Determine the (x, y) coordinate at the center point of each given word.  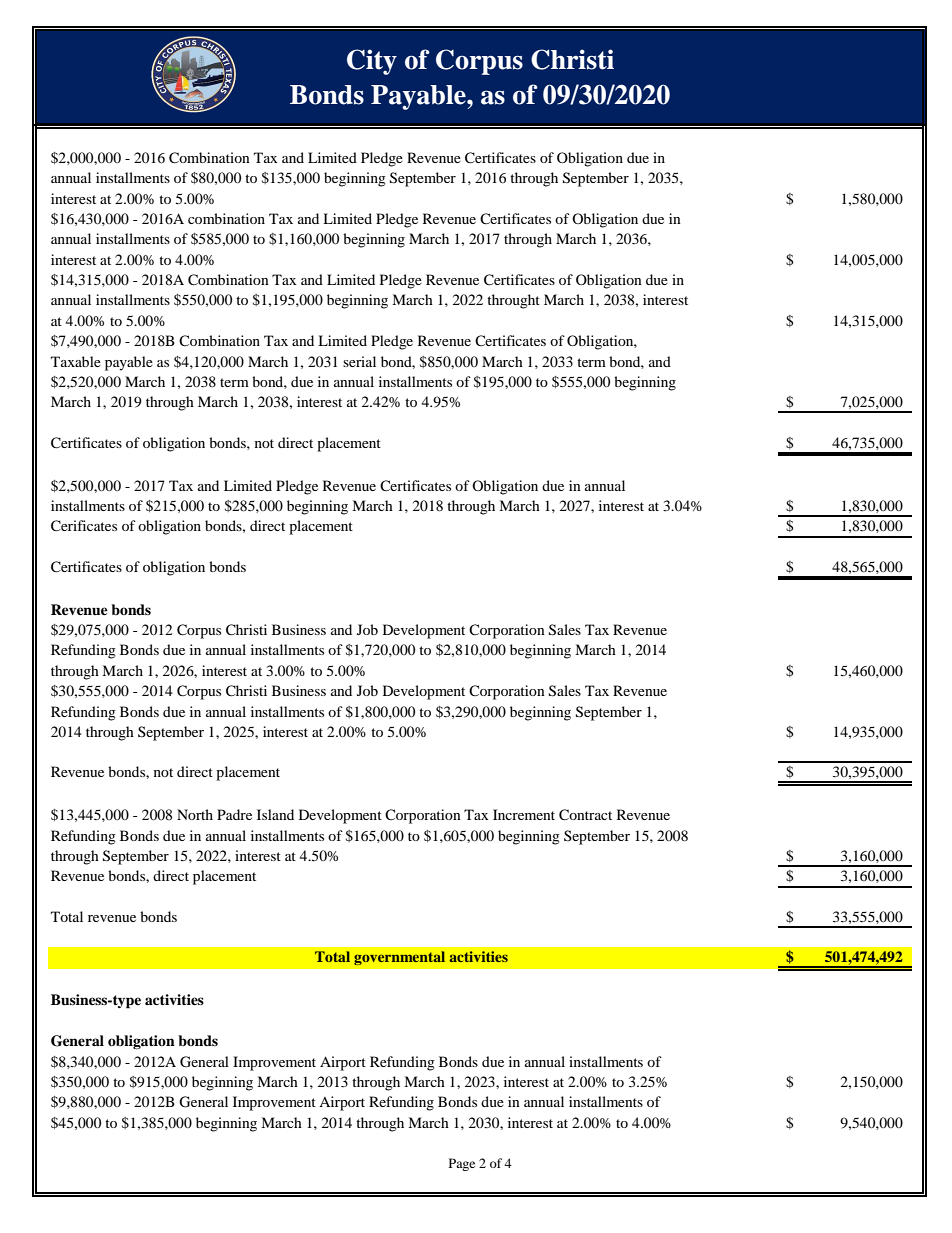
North (195, 814)
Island (275, 814)
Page (462, 1164)
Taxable (76, 361)
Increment (524, 814)
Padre (234, 814)
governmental (399, 958)
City (372, 62)
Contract (585, 815)
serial (359, 361)
